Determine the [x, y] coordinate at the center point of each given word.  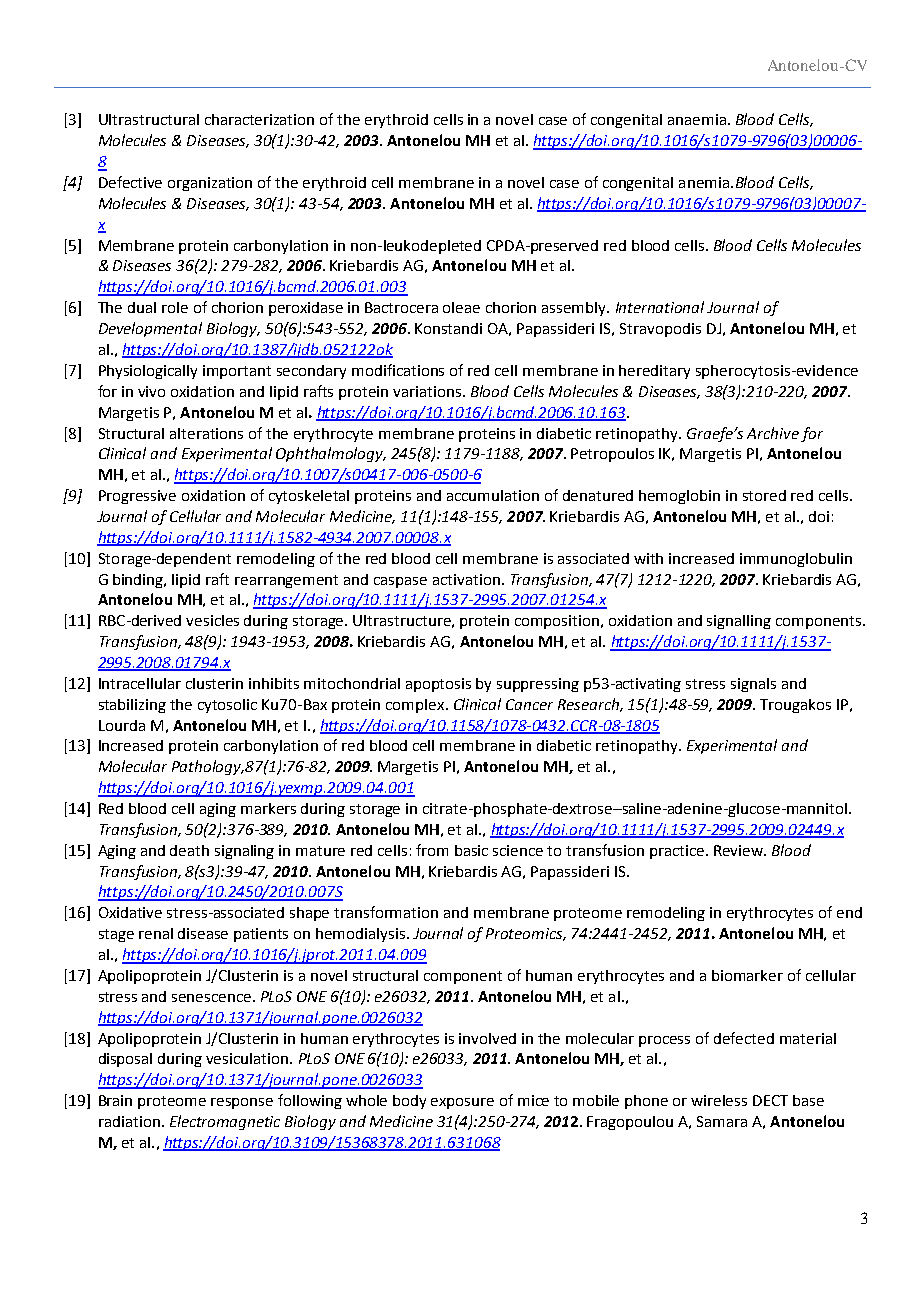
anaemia [697, 119]
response [242, 1103]
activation [466, 579]
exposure [462, 1103]
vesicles [212, 620]
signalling [739, 622]
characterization [259, 119]
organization [210, 184]
